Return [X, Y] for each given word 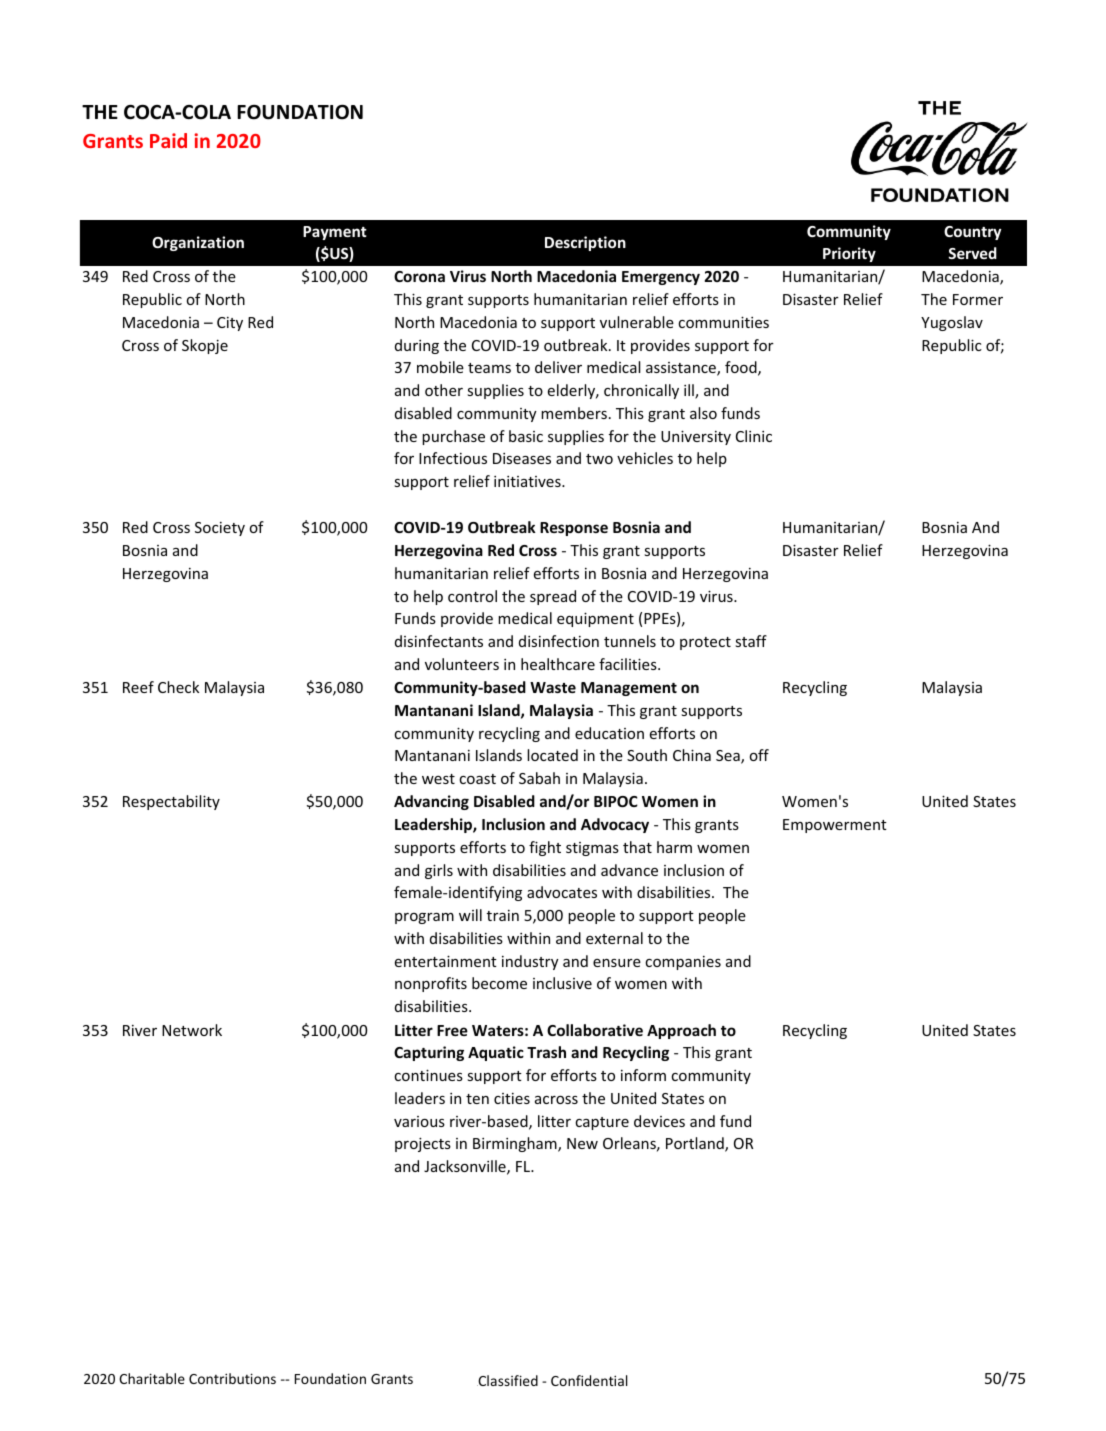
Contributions [232, 1378]
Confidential [589, 1380]
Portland [696, 1144]
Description [585, 243]
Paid [168, 140]
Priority [849, 254]
